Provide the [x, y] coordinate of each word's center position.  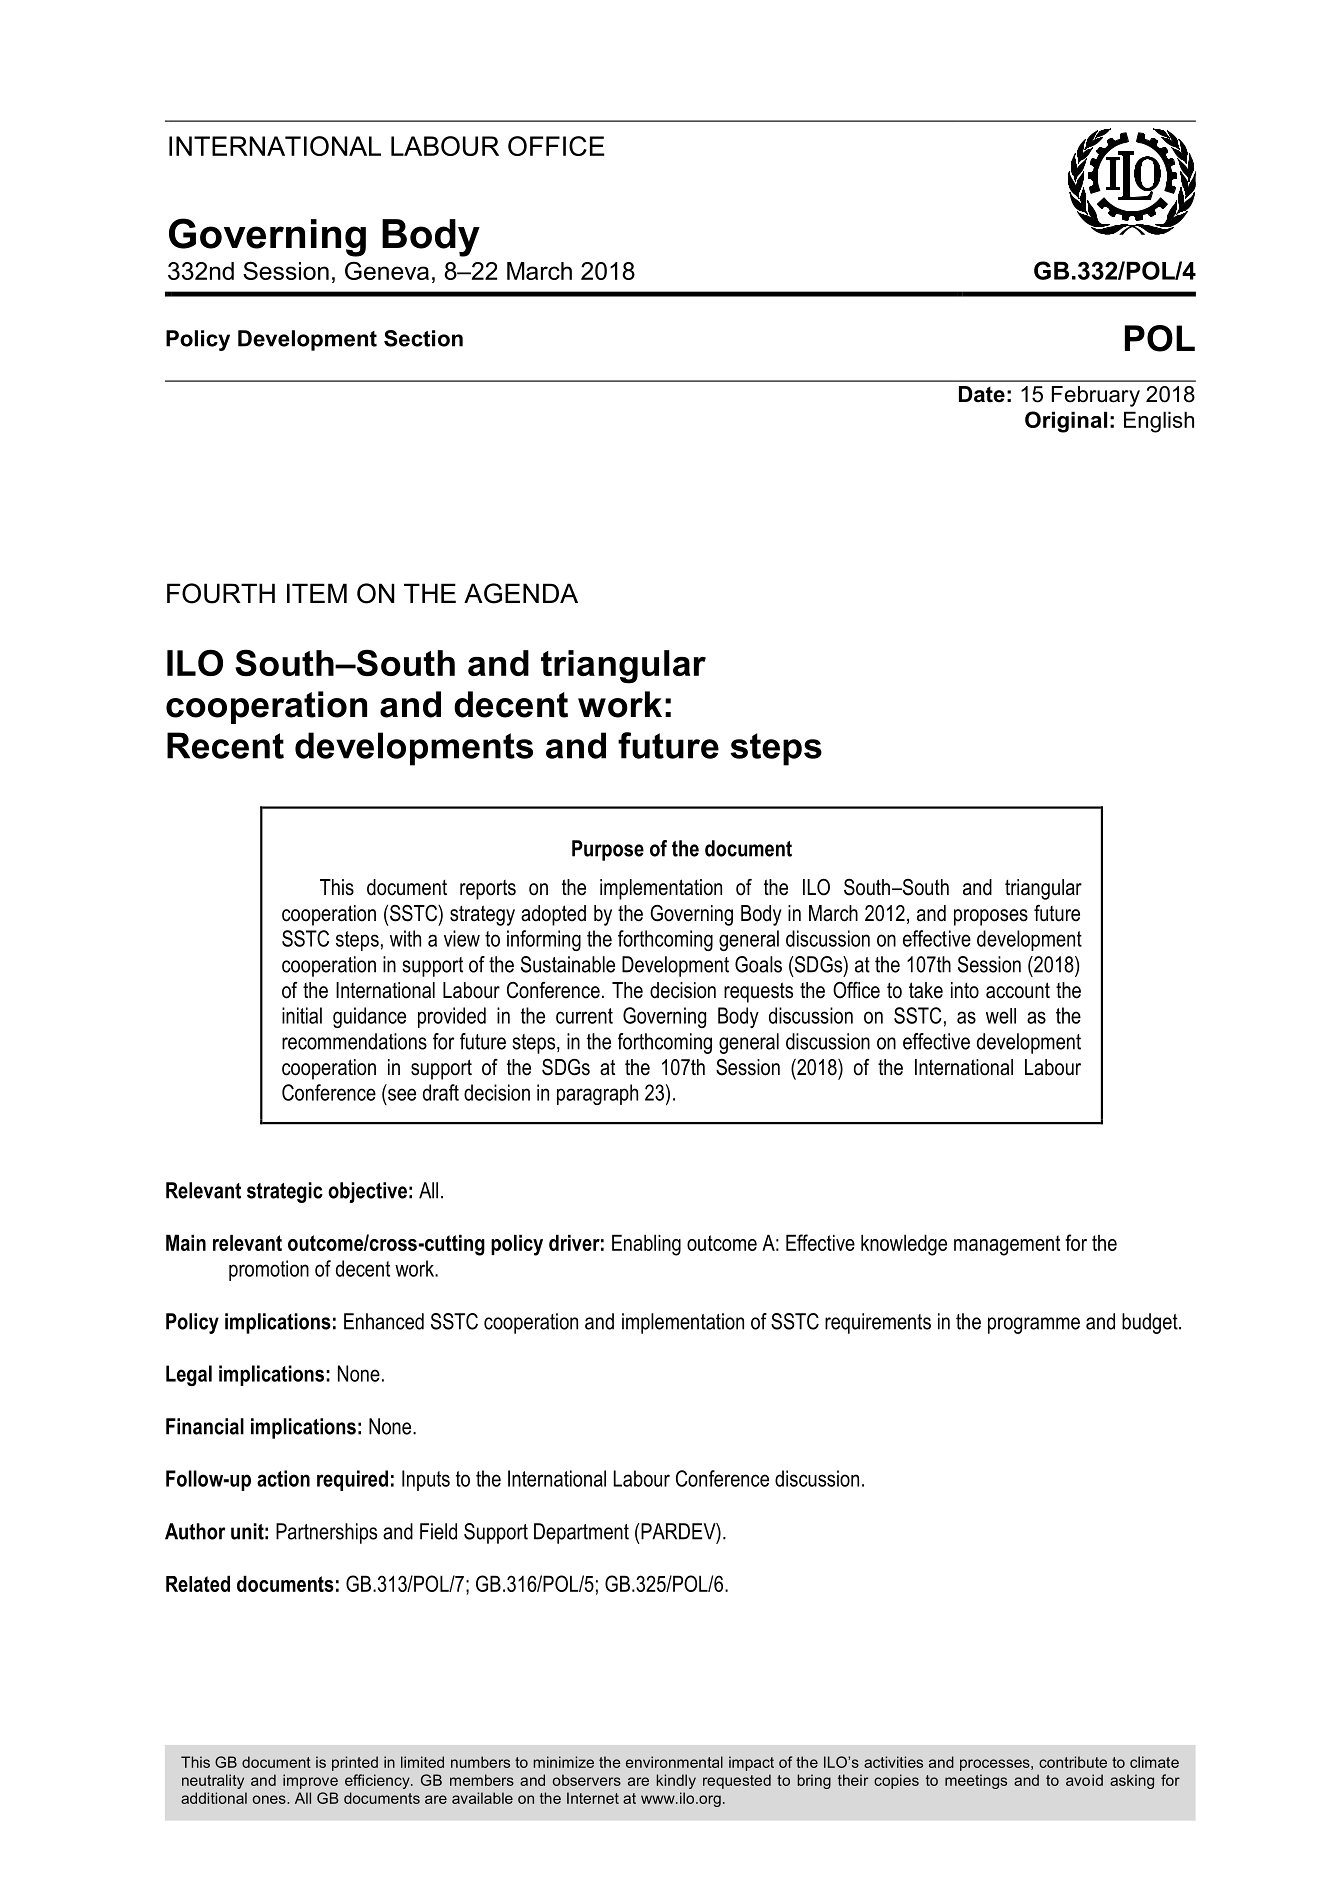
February [1096, 396]
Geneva [387, 270]
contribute [1073, 1762]
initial [302, 1015]
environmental [674, 1762]
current [584, 1016]
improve [310, 1781]
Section [423, 338]
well [1001, 1016]
